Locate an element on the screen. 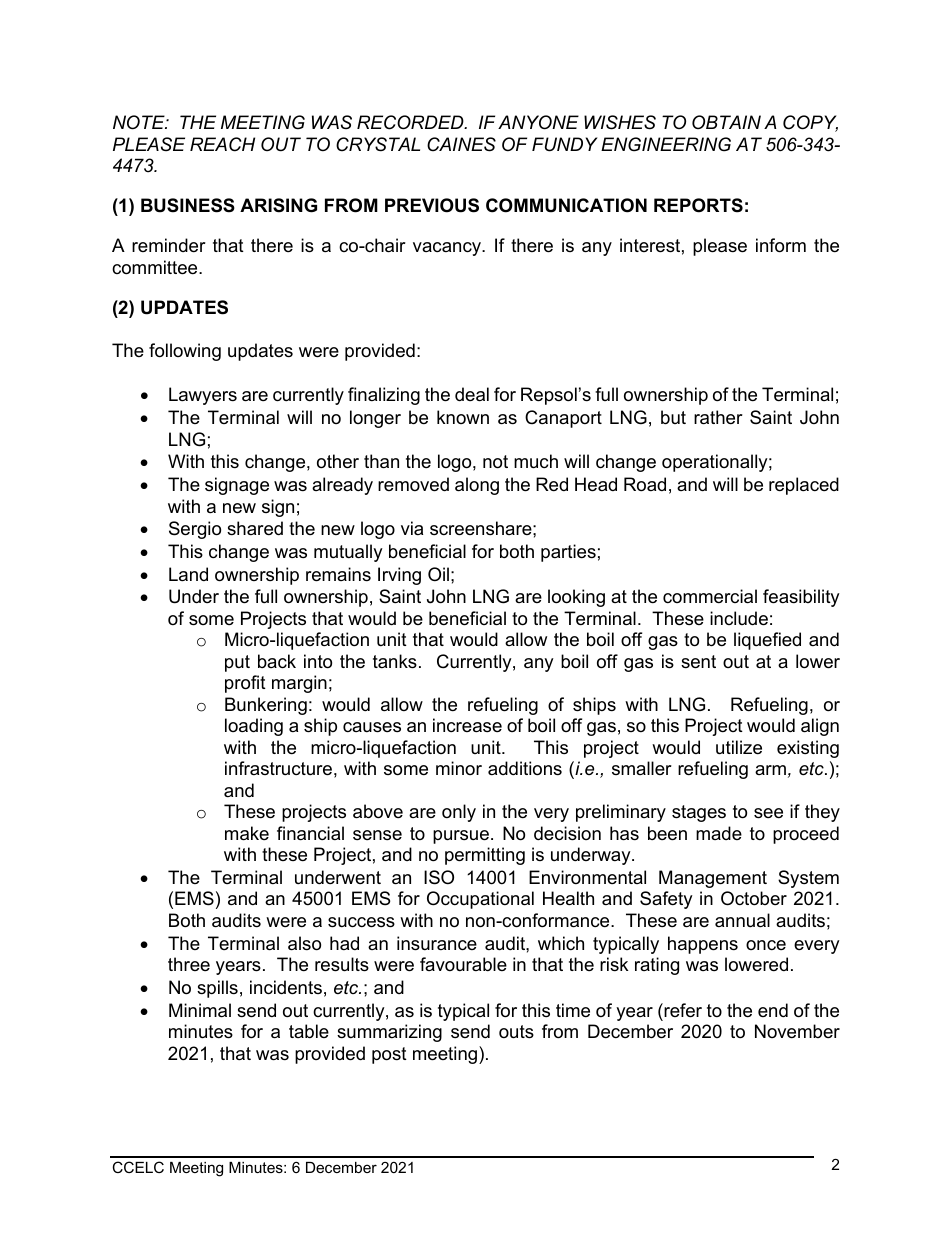 The width and height of the screenshot is (952, 1233). OBTAIN is located at coordinates (726, 122).
